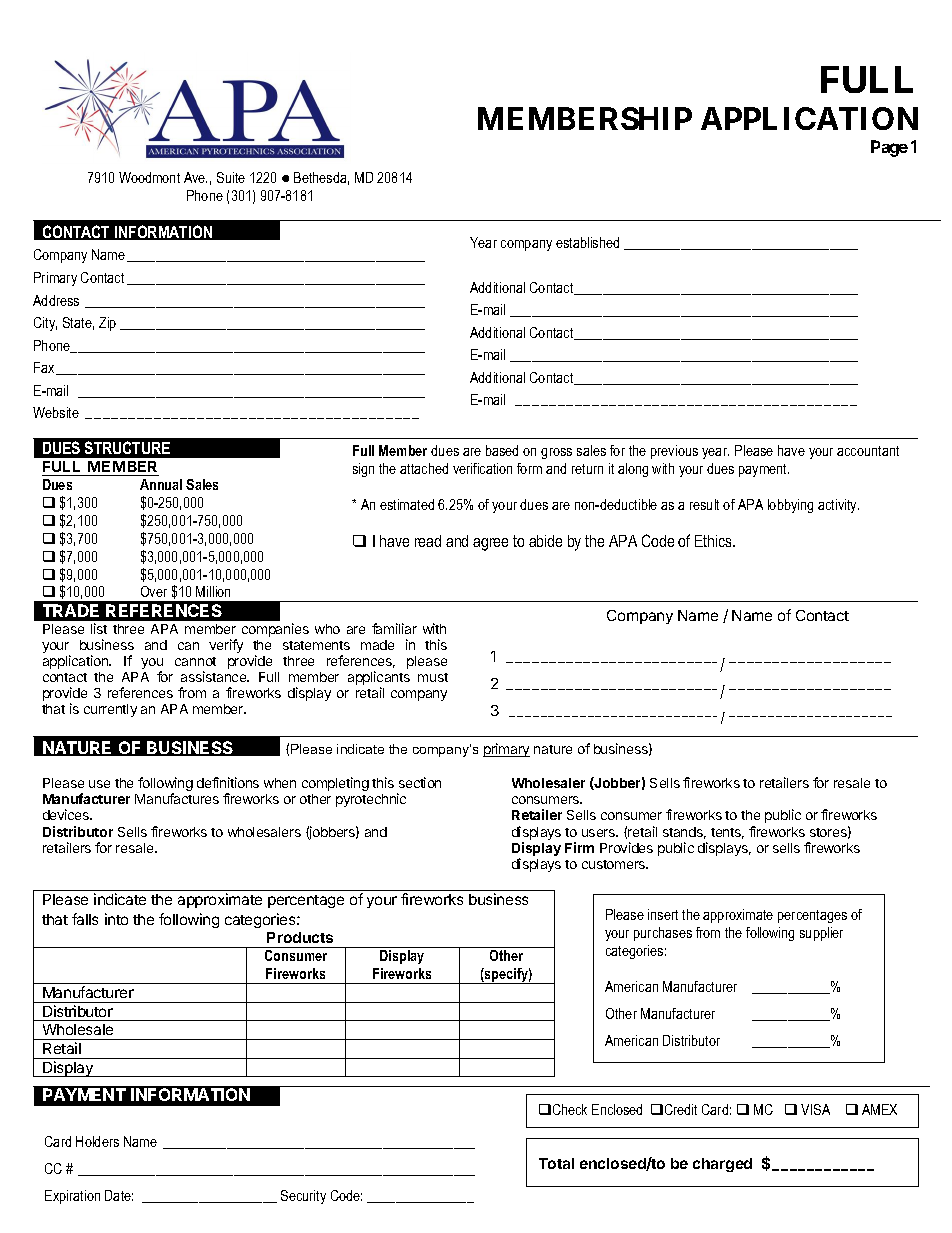  Describe the element at coordinates (821, 934) in the image. I see `supplier` at that location.
